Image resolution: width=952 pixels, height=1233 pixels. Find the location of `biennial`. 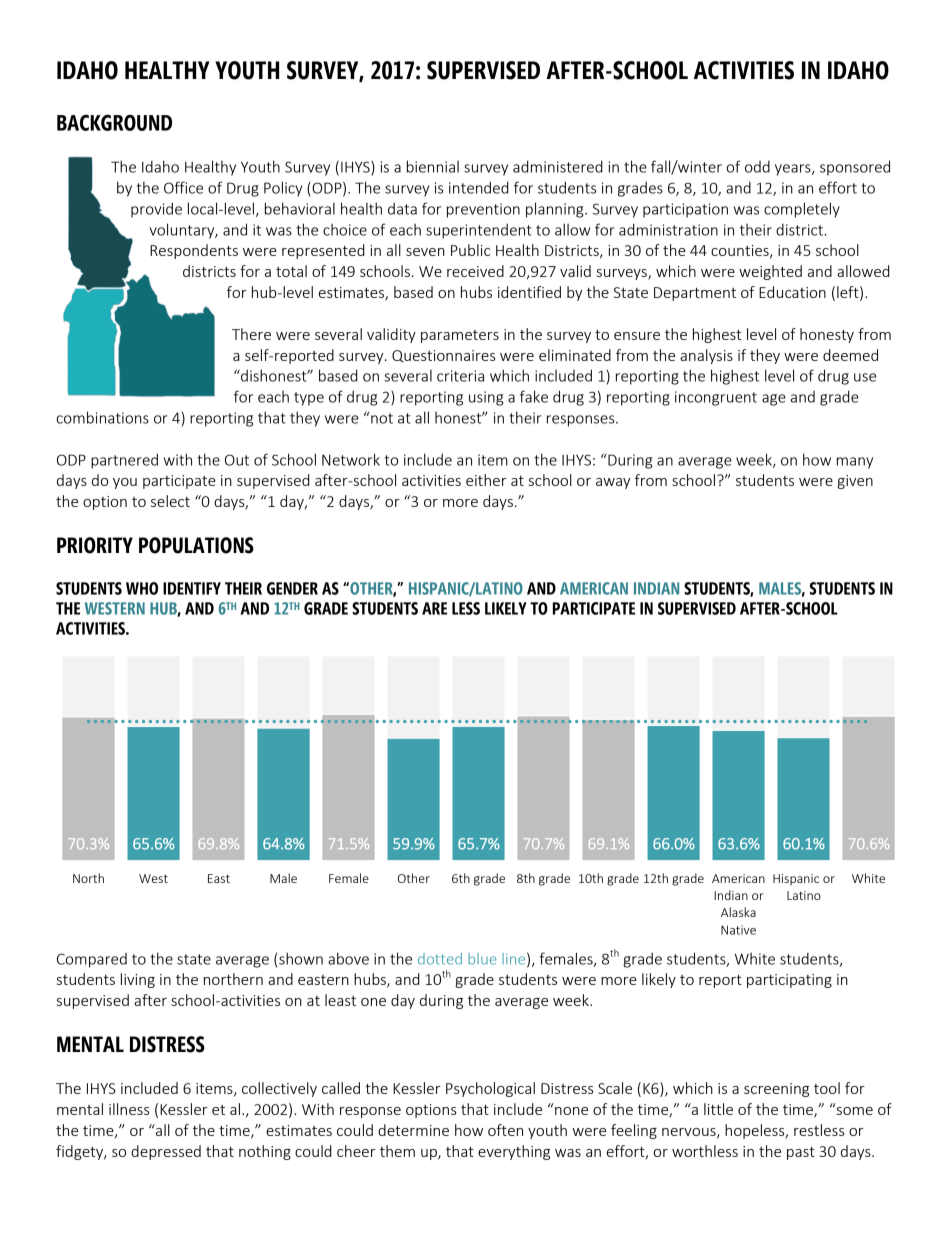

biennial is located at coordinates (433, 166).
